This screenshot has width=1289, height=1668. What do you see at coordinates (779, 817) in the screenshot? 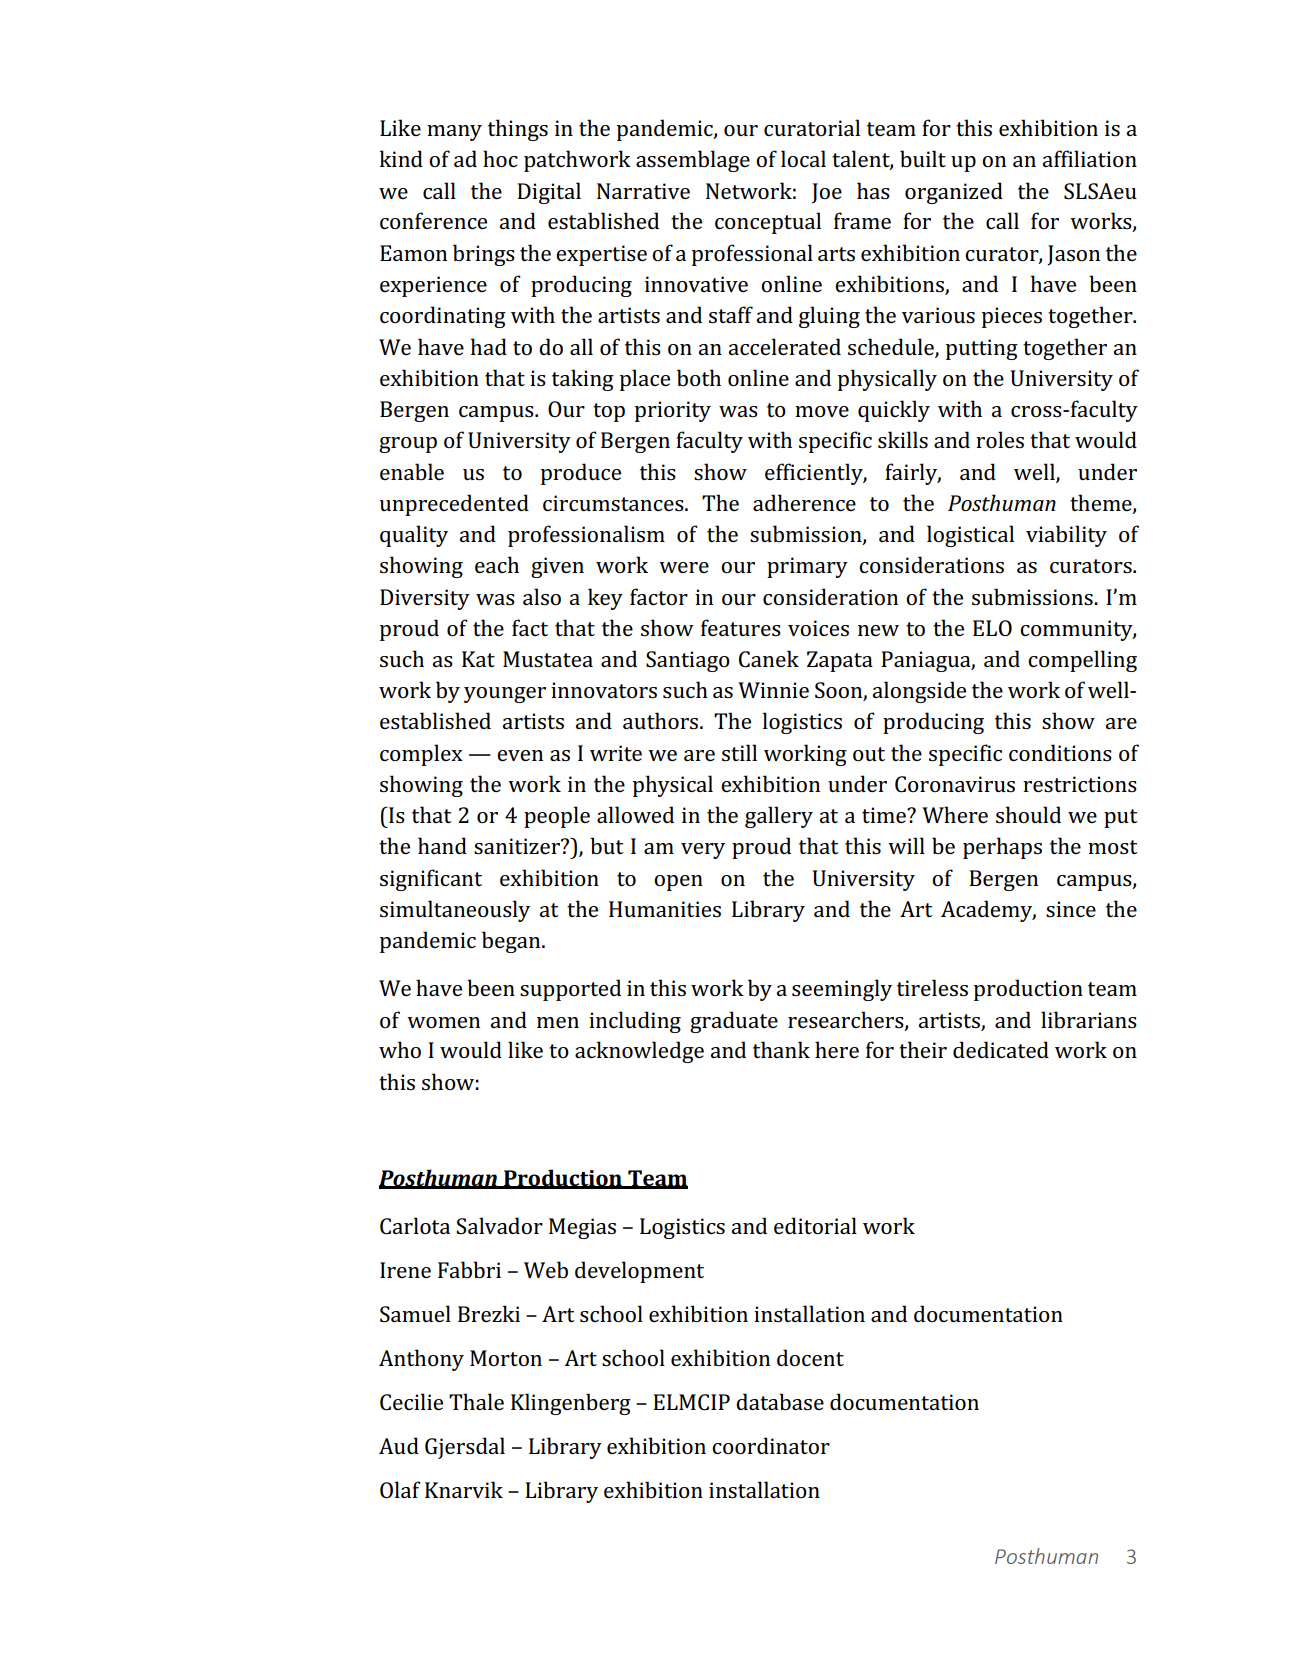
I see `gallery` at bounding box center [779, 817].
